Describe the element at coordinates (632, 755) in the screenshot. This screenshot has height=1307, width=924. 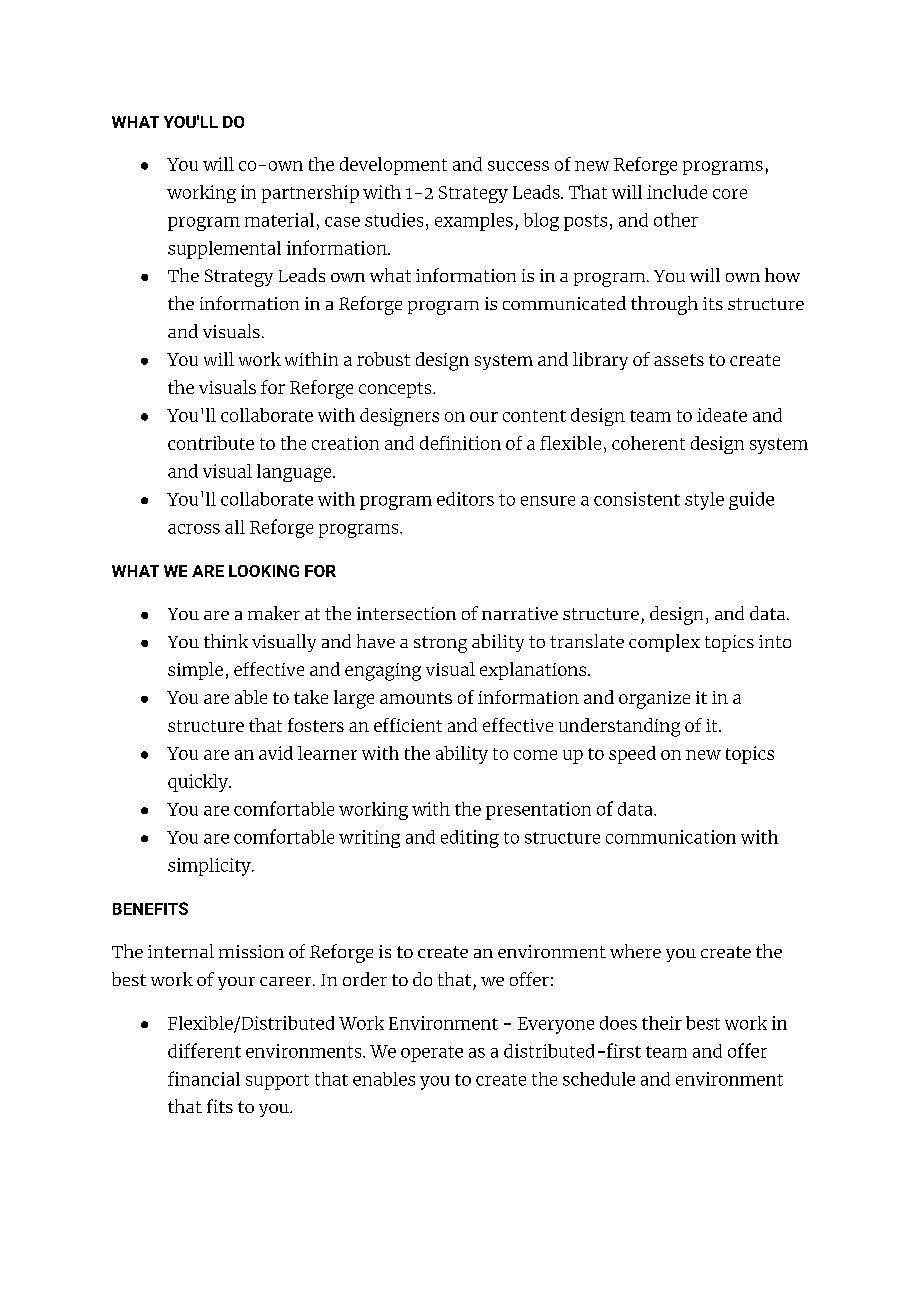
I see `speed` at that location.
